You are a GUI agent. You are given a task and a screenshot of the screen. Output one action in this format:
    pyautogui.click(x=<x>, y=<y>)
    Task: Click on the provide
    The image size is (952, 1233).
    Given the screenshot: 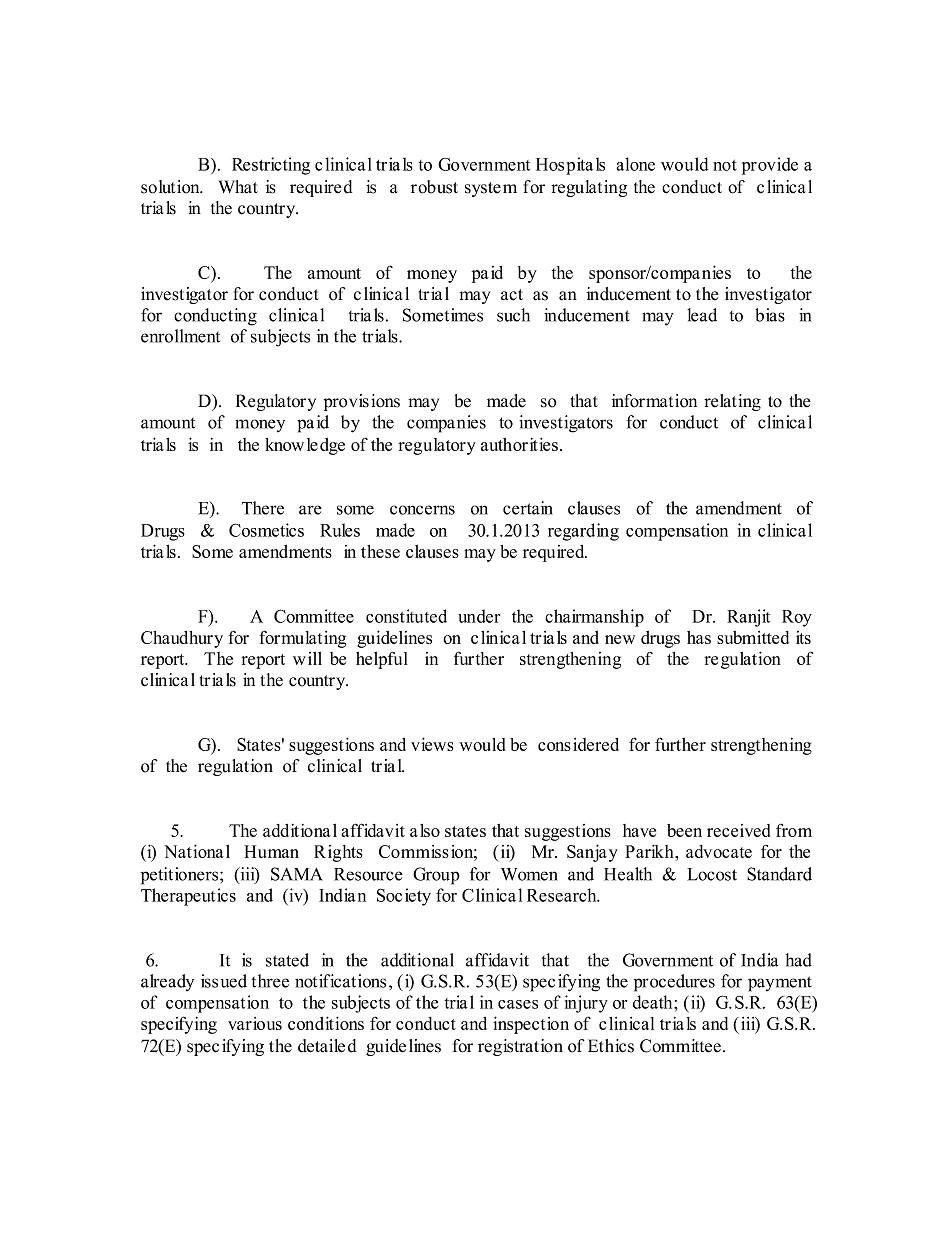 What is the action you would take?
    pyautogui.click(x=770, y=166)
